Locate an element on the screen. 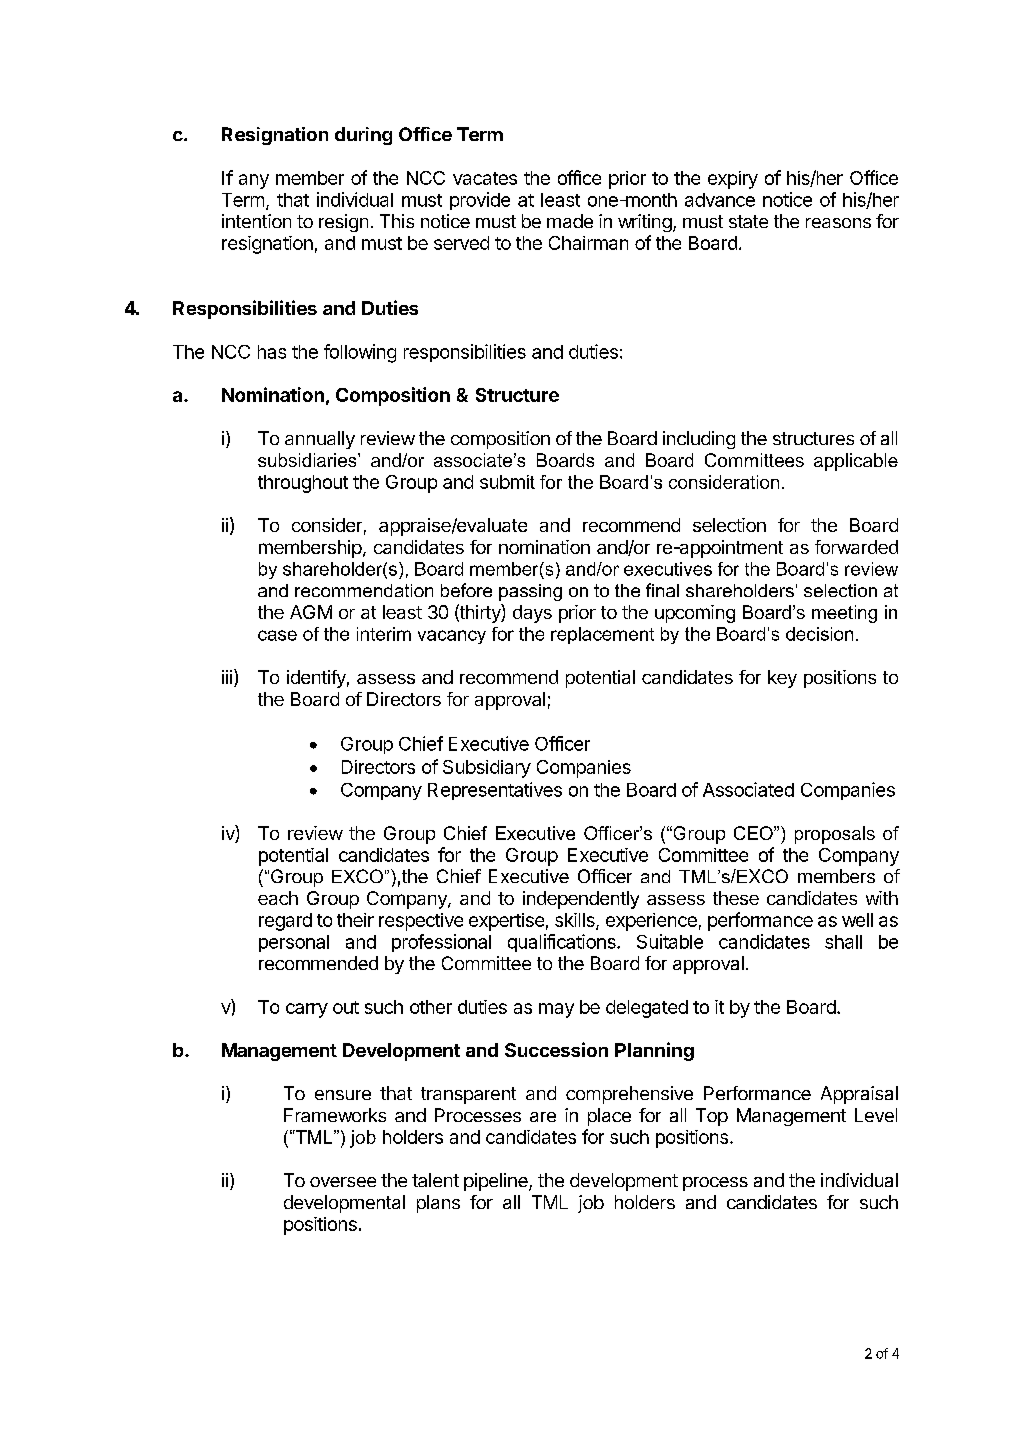  pipeline is located at coordinates (497, 1182).
